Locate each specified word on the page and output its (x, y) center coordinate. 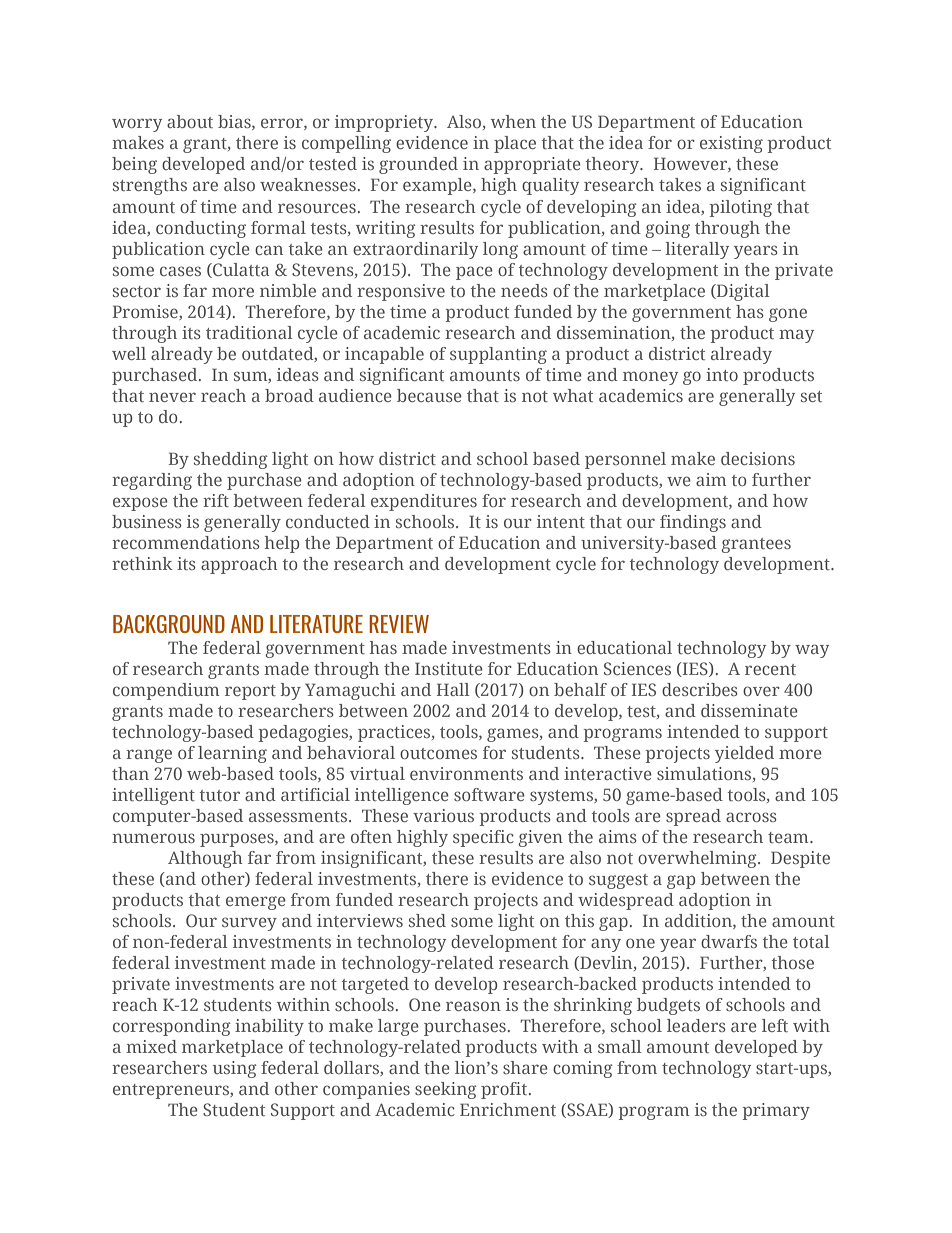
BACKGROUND (169, 624)
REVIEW (399, 624)
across (751, 817)
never (172, 397)
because (429, 395)
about (190, 121)
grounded (418, 165)
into (722, 374)
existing (731, 144)
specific (483, 838)
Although (205, 859)
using (235, 1069)
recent (770, 669)
